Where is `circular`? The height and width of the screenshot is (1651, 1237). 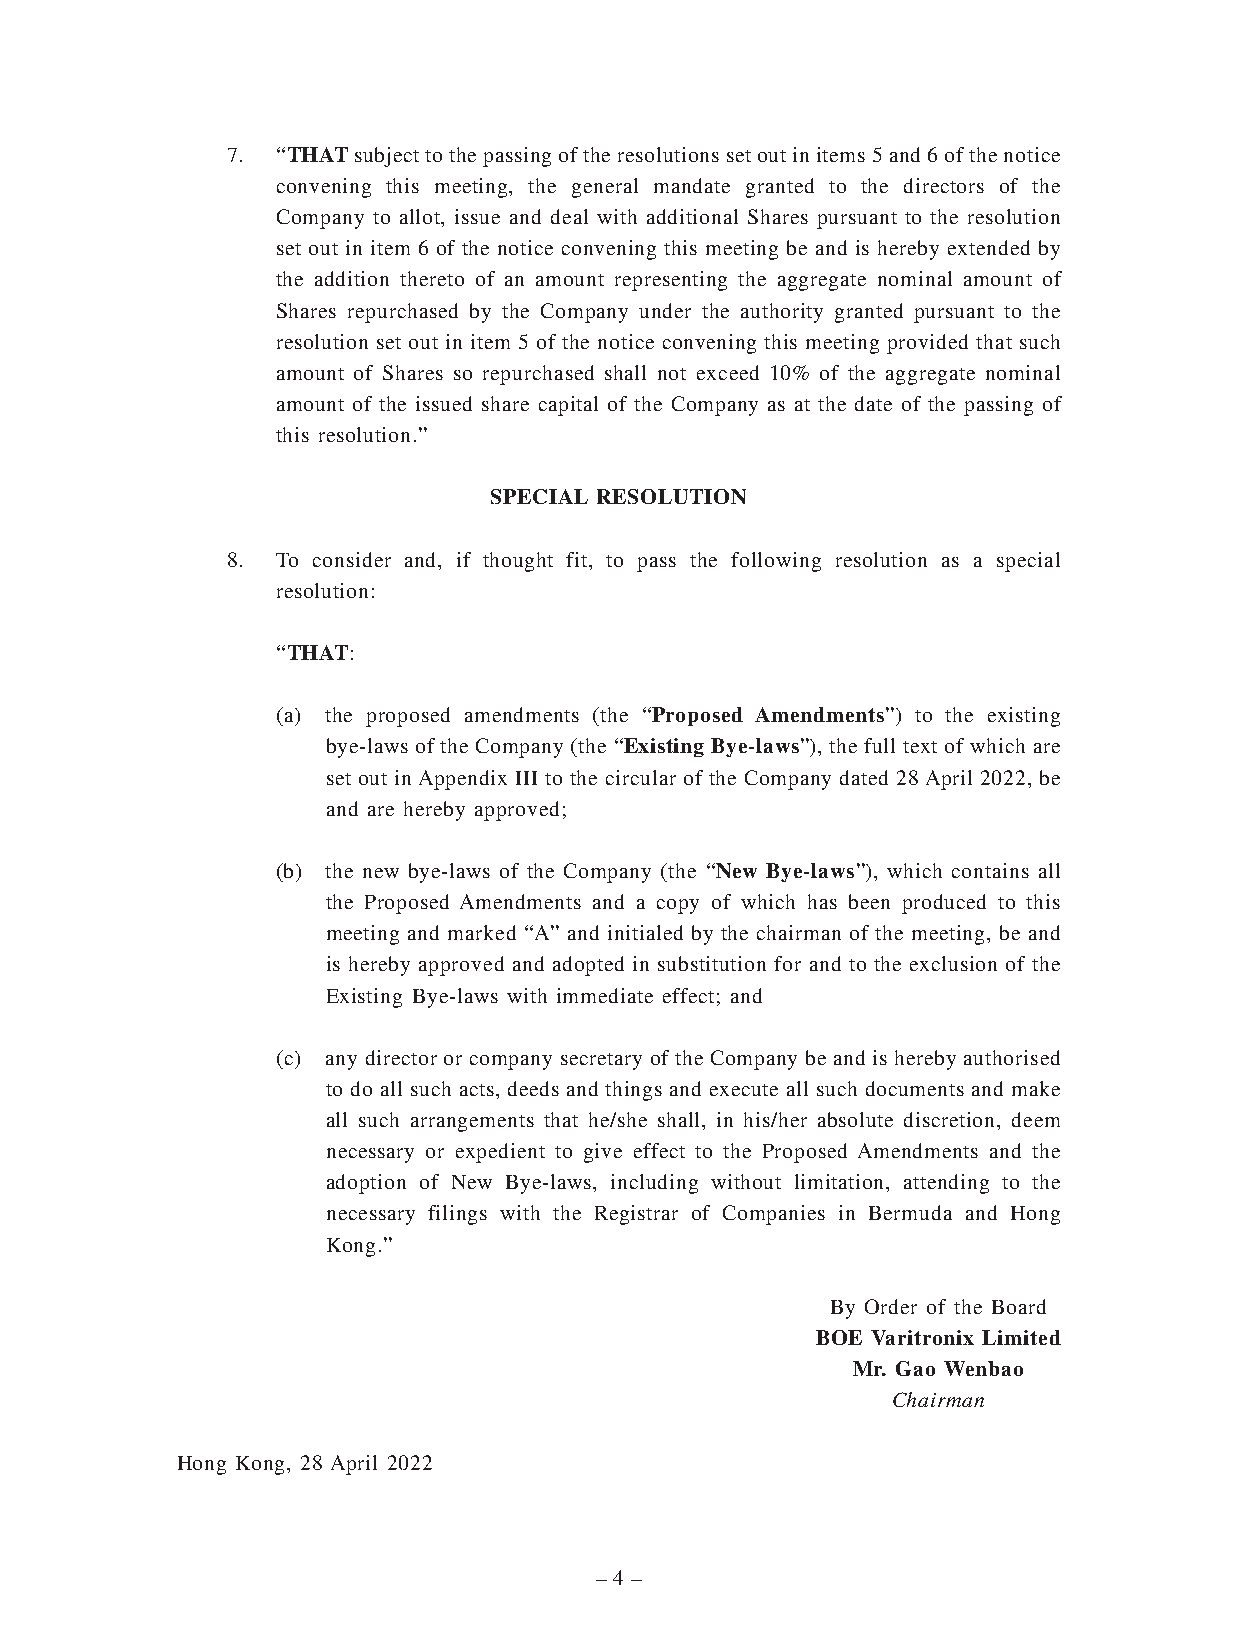
circular is located at coordinates (641, 777).
